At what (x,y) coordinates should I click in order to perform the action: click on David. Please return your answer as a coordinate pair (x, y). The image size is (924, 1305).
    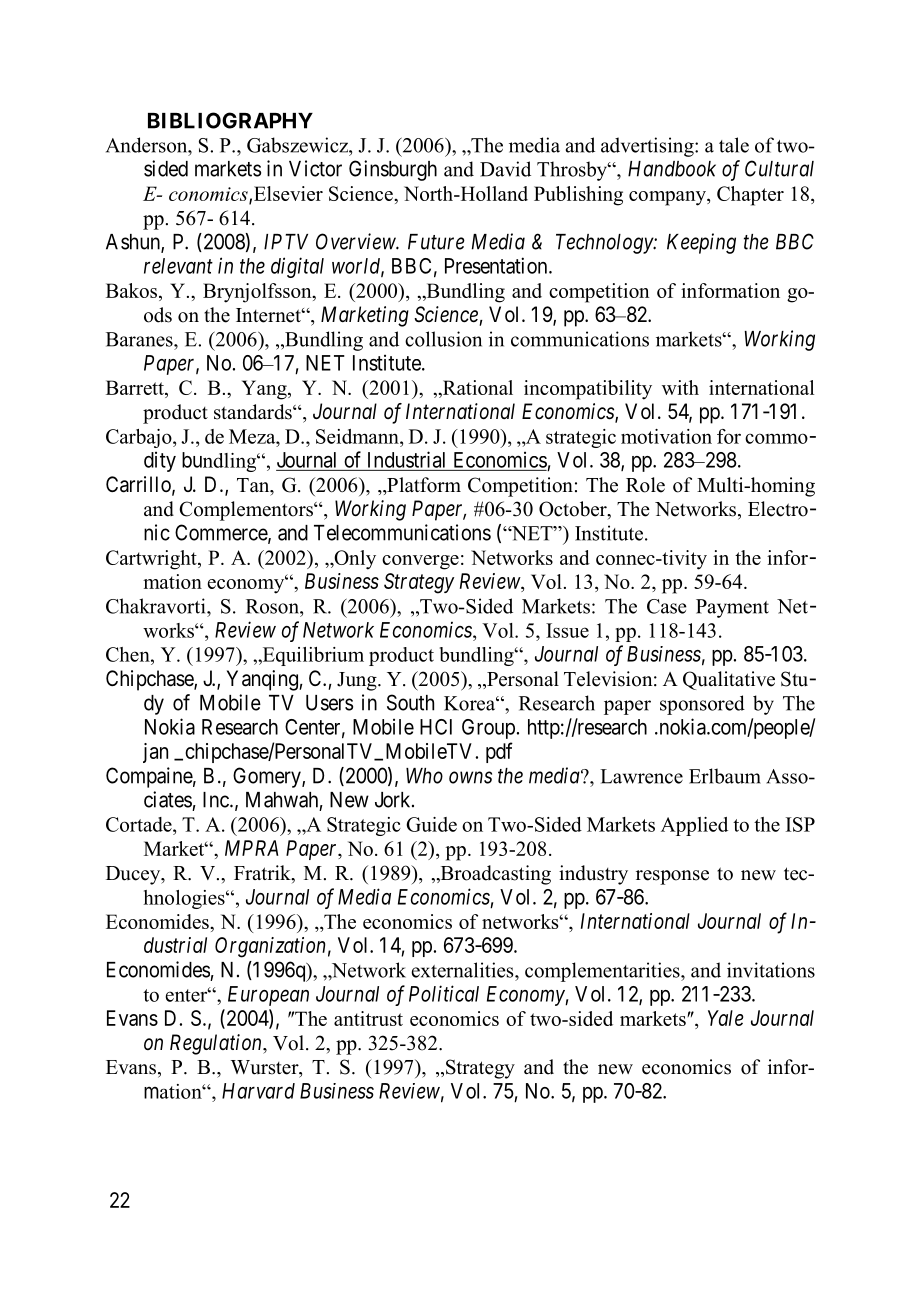
    Looking at the image, I should click on (505, 169).
